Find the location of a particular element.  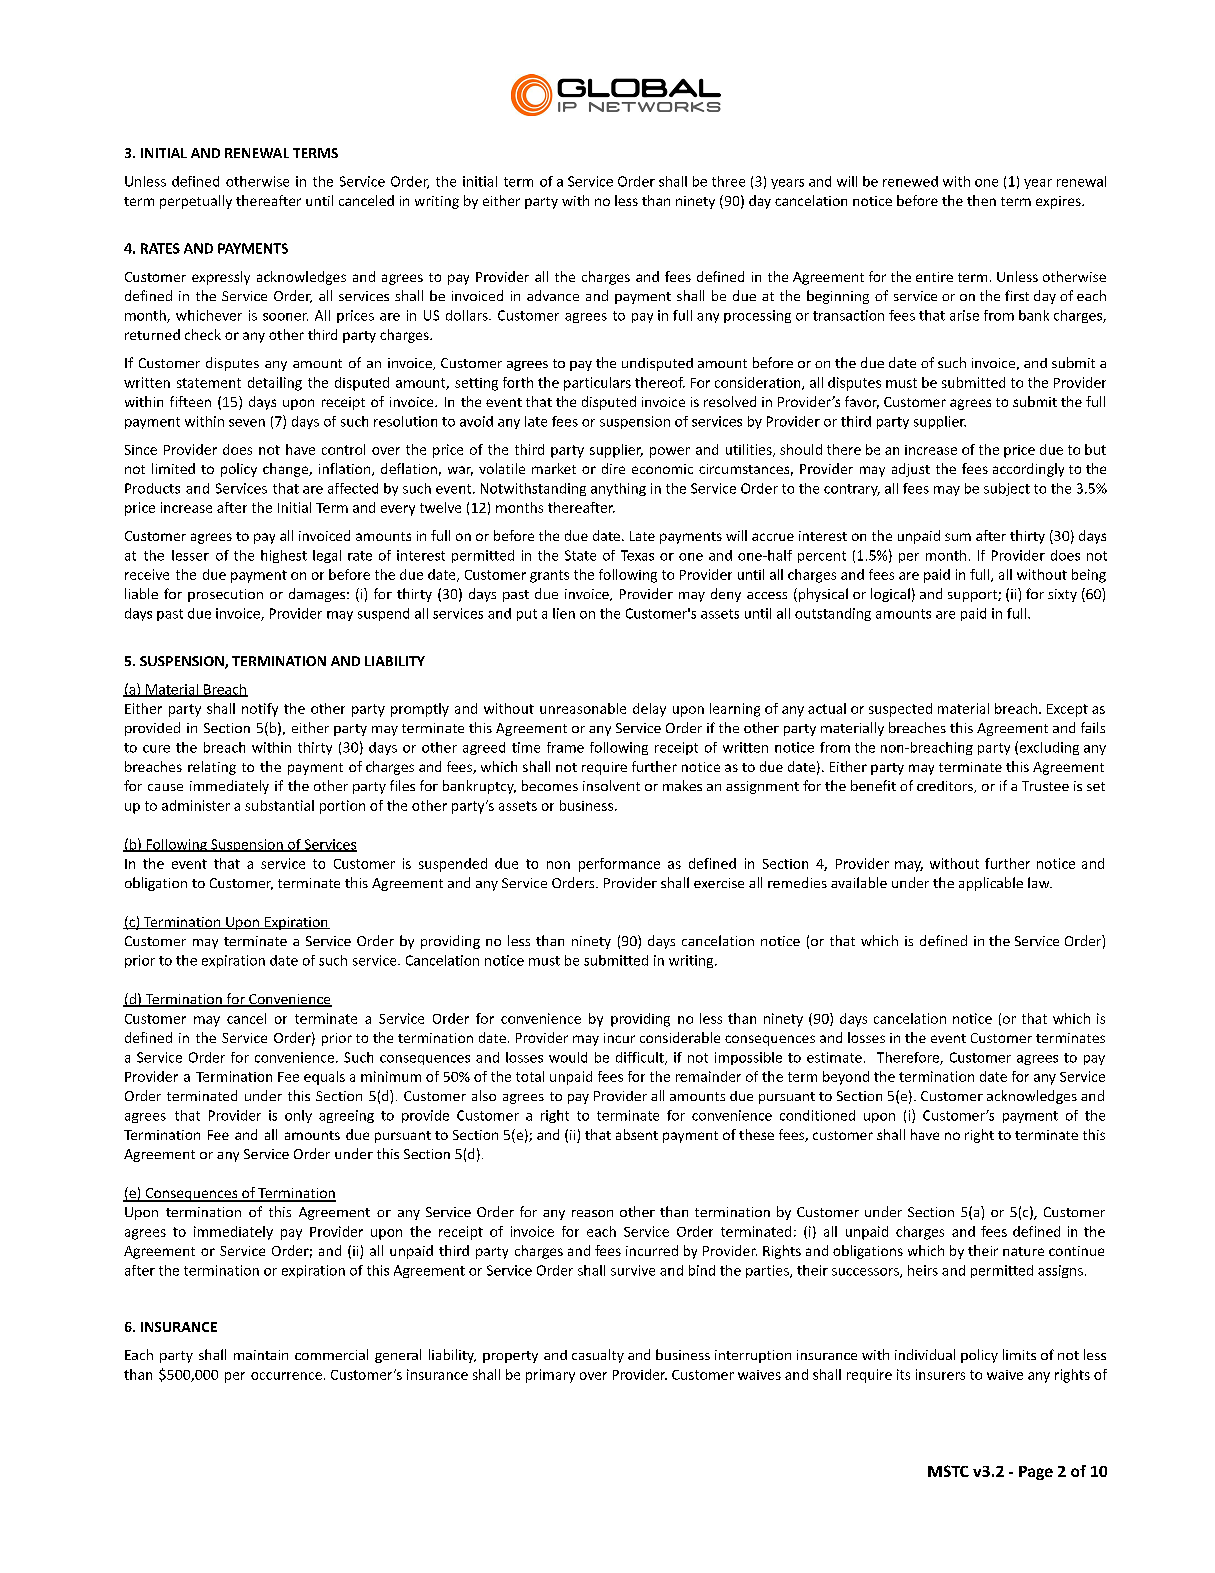

only is located at coordinates (298, 1116).
